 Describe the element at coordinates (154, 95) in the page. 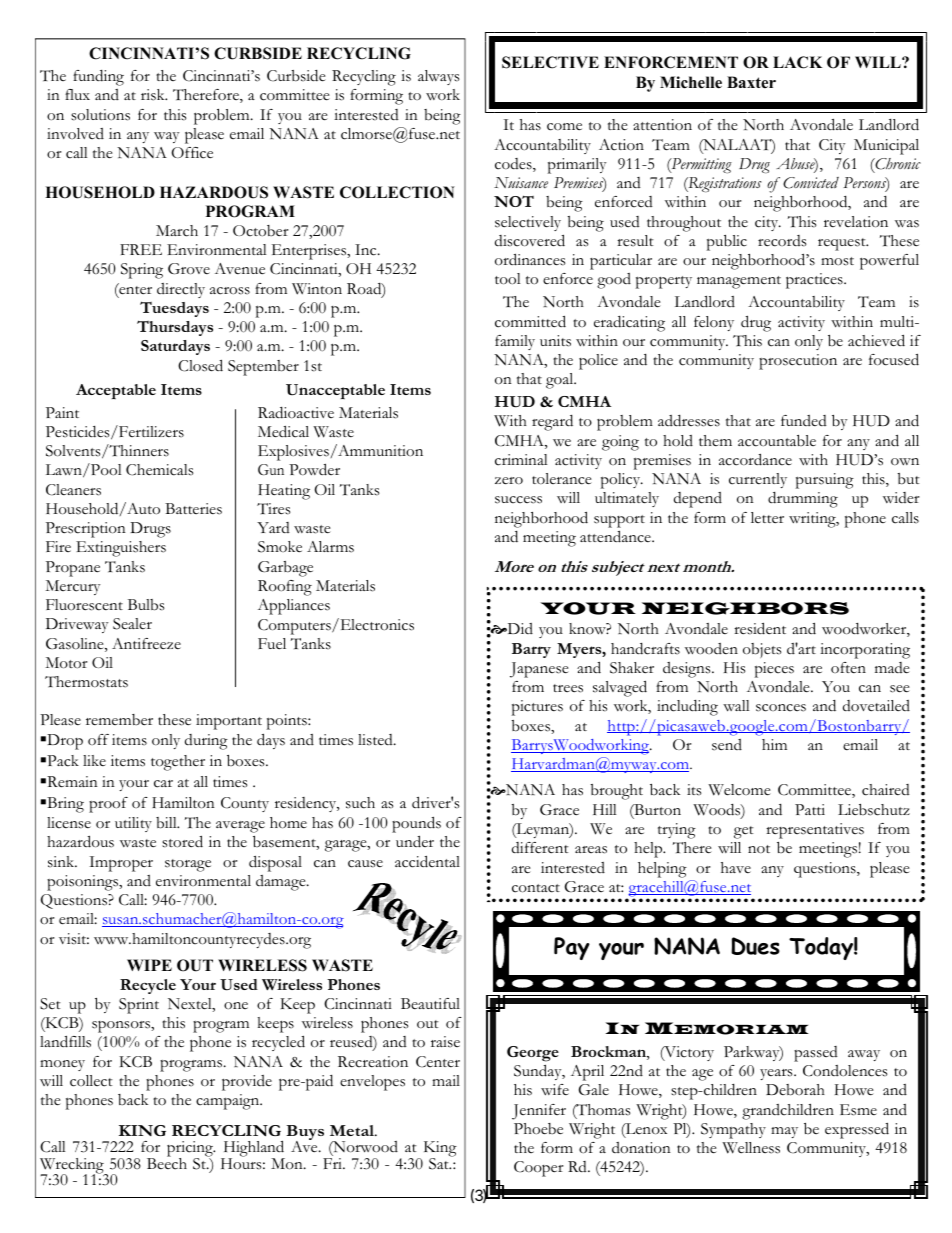

I see `risk` at that location.
